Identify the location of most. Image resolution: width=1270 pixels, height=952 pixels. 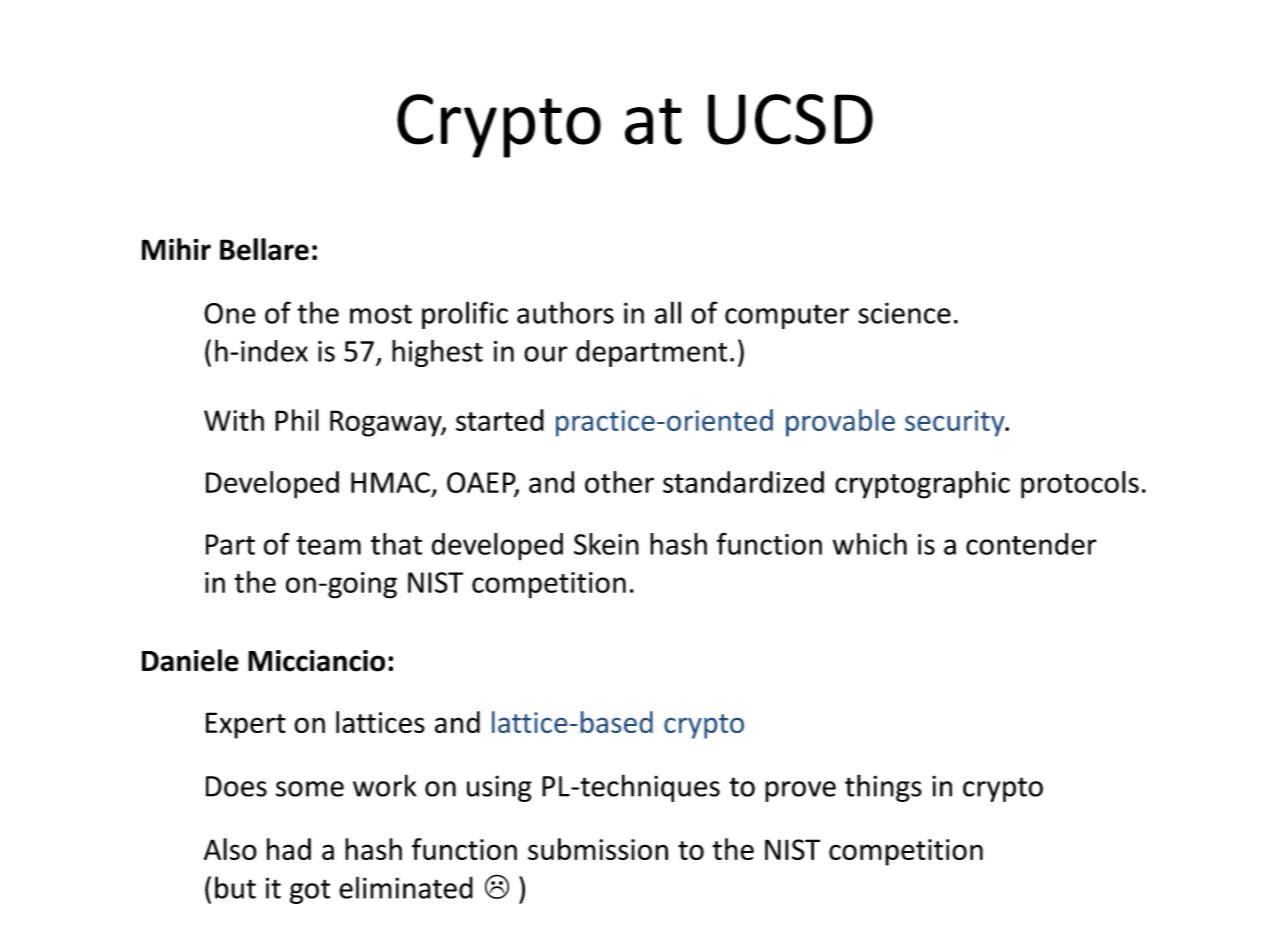
(381, 314).
